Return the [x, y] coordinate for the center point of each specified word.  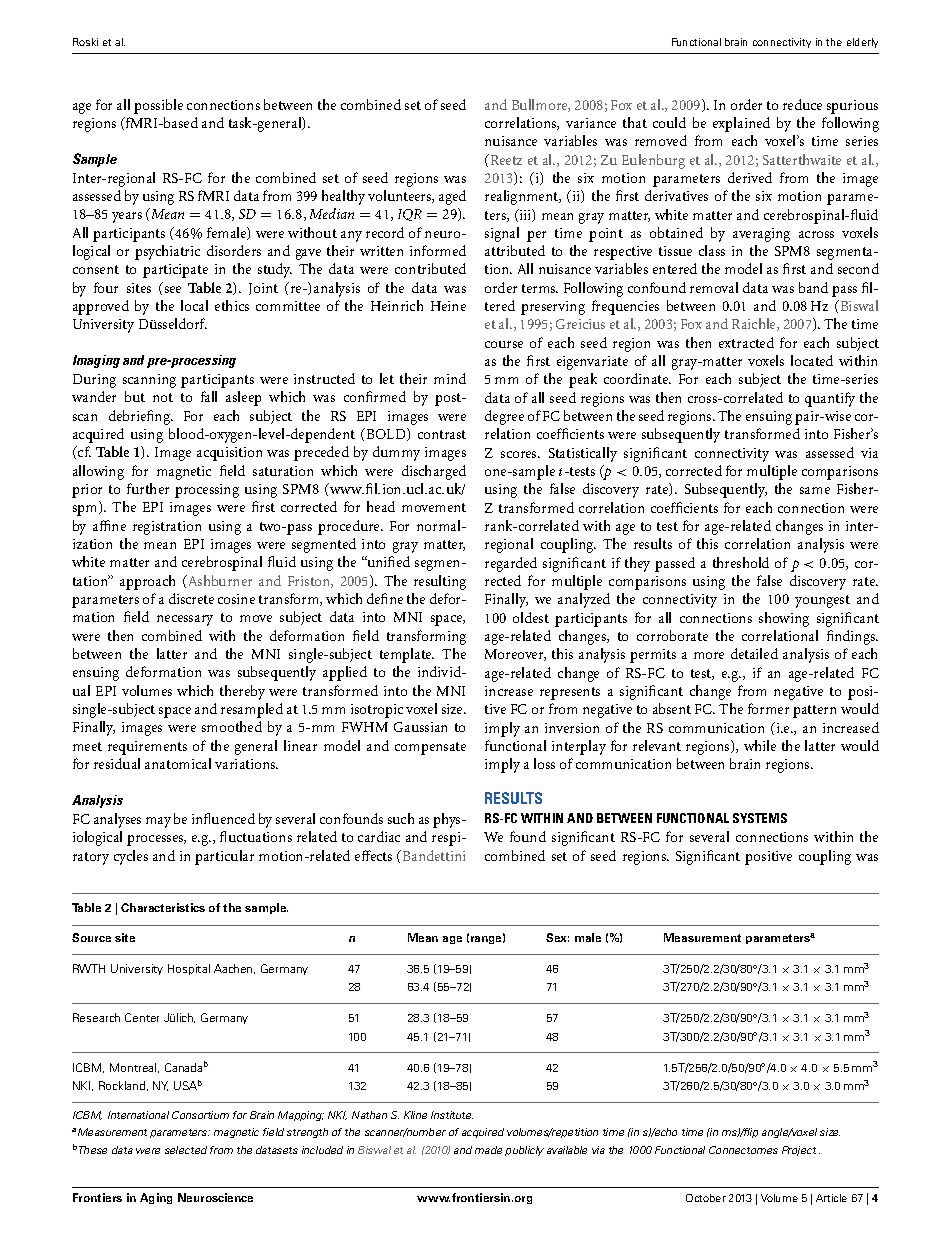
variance [591, 123]
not [163, 397]
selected [186, 1150]
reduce [802, 104]
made [488, 1150]
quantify [830, 399]
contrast [442, 434]
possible [158, 106]
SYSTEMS [760, 818]
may [158, 822]
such [401, 818]
